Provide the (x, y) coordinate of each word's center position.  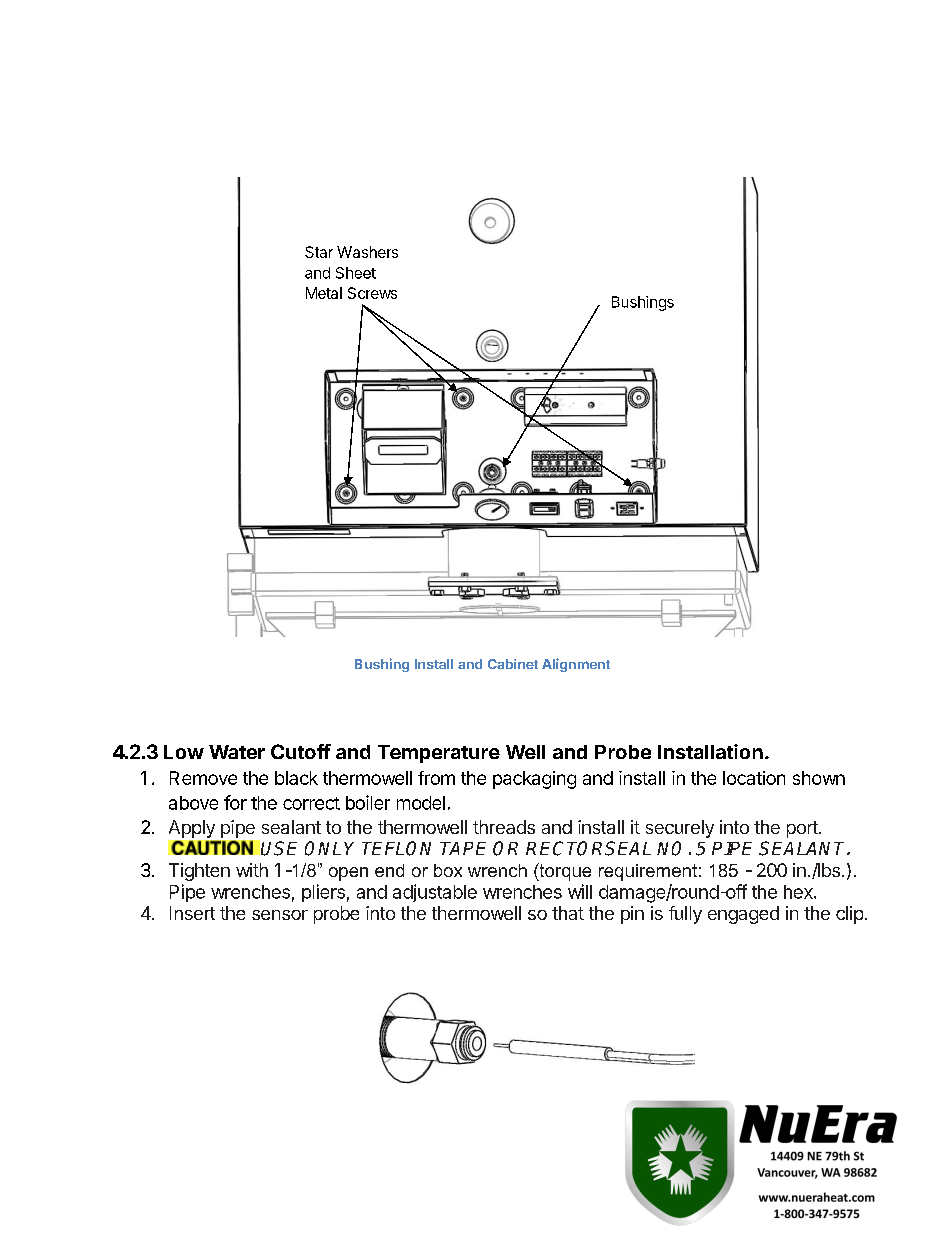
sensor (280, 915)
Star (319, 252)
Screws (372, 293)
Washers (367, 252)
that (568, 913)
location (754, 778)
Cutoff (301, 751)
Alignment (576, 665)
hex (799, 892)
